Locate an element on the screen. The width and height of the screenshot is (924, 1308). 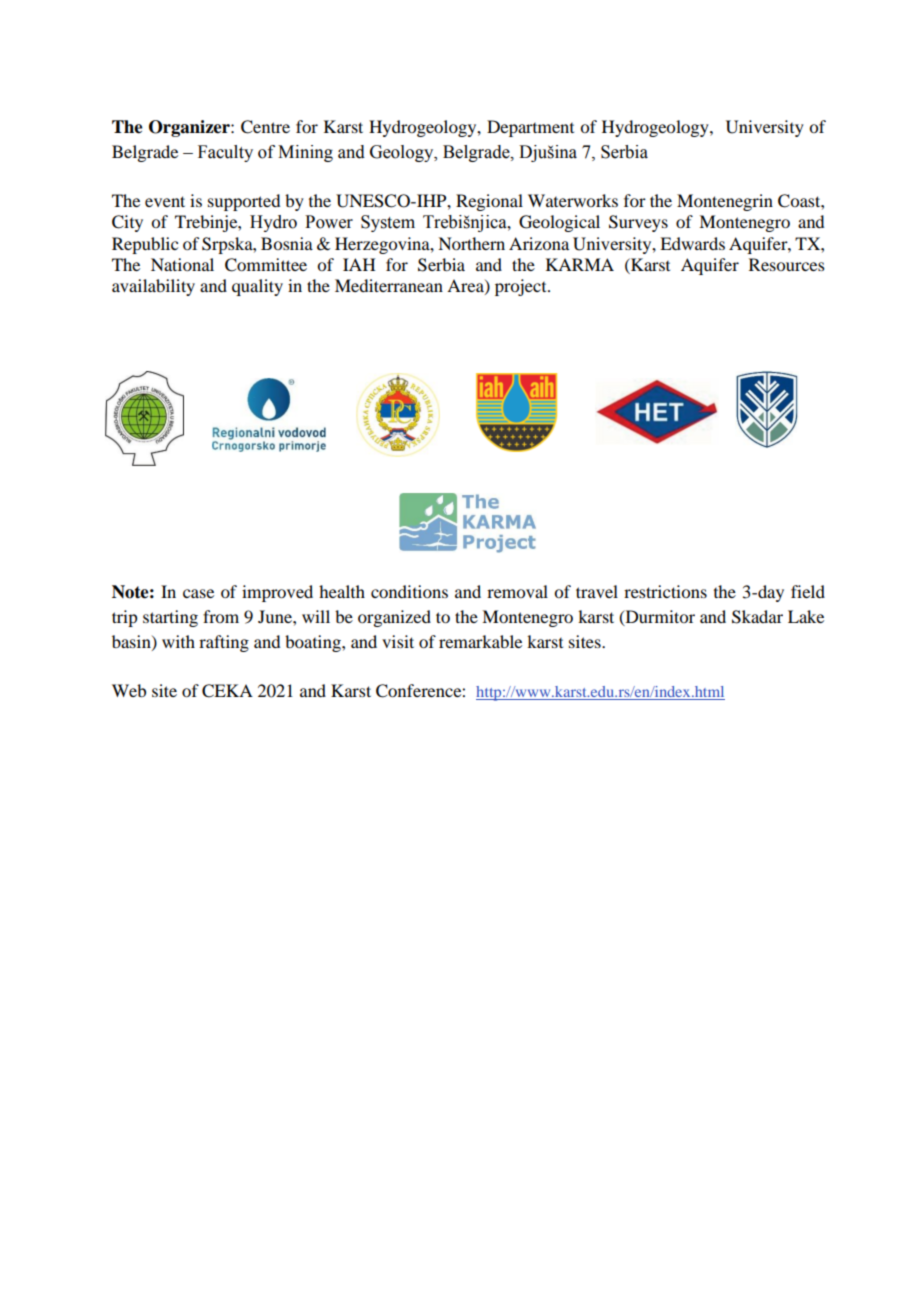
quality is located at coordinates (257, 287).
